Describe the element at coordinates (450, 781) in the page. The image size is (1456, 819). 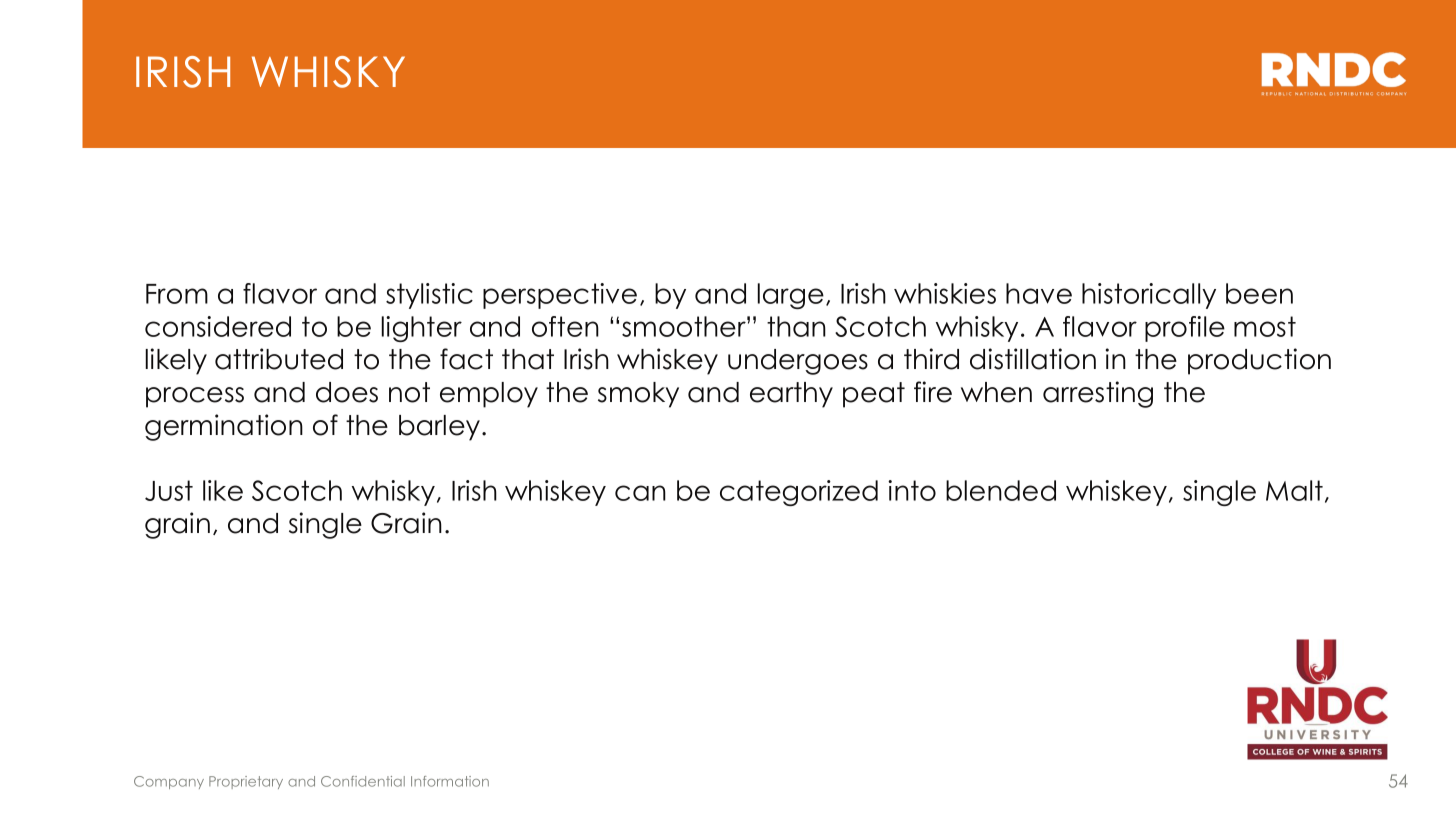
I see `Information` at that location.
